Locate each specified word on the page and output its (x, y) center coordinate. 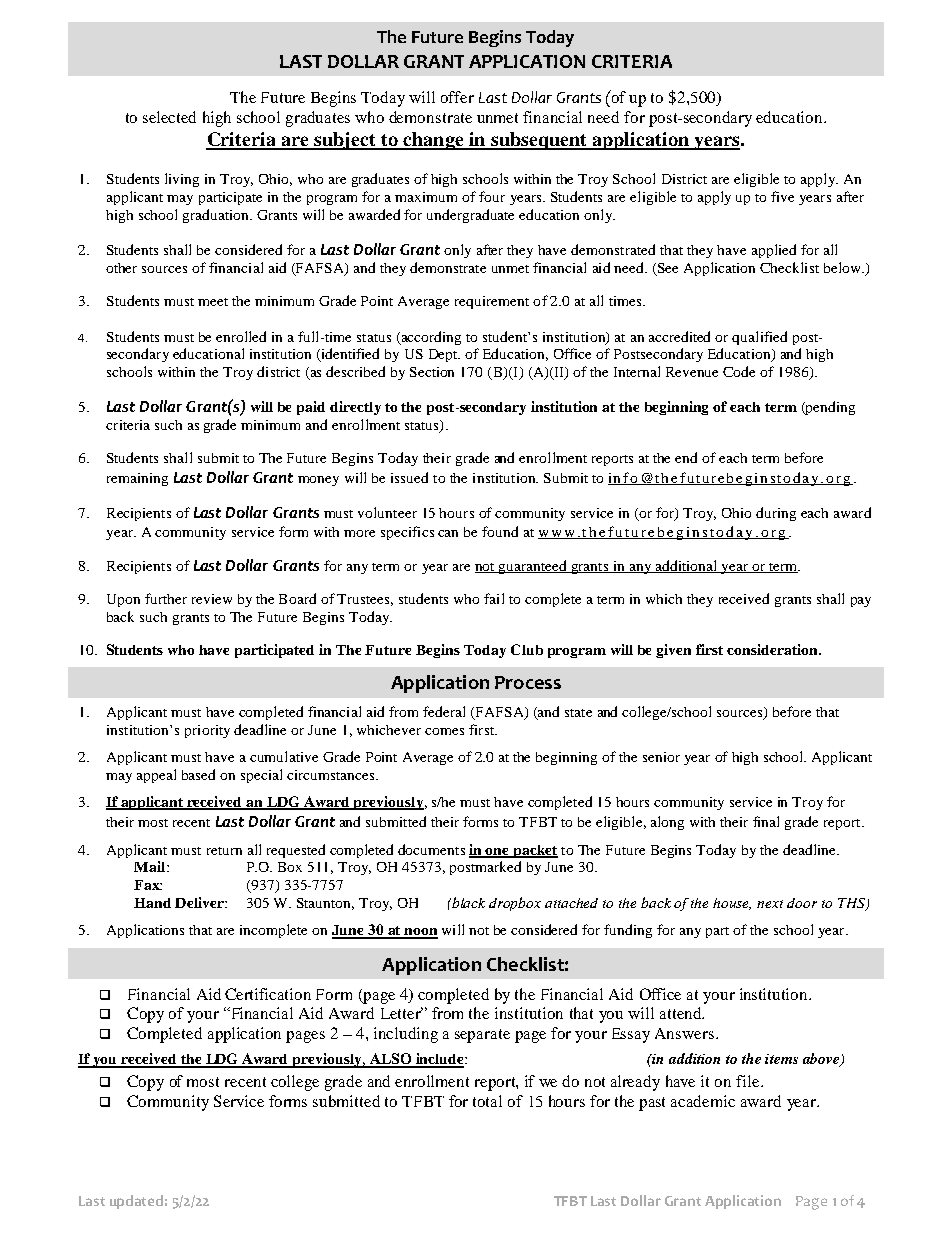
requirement (492, 302)
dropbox (515, 904)
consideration (773, 649)
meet (213, 302)
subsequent (539, 141)
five (782, 196)
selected (169, 117)
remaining (137, 479)
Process (528, 682)
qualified (759, 338)
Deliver (200, 902)
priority (207, 731)
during (776, 514)
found (500, 531)
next (770, 904)
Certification (268, 994)
